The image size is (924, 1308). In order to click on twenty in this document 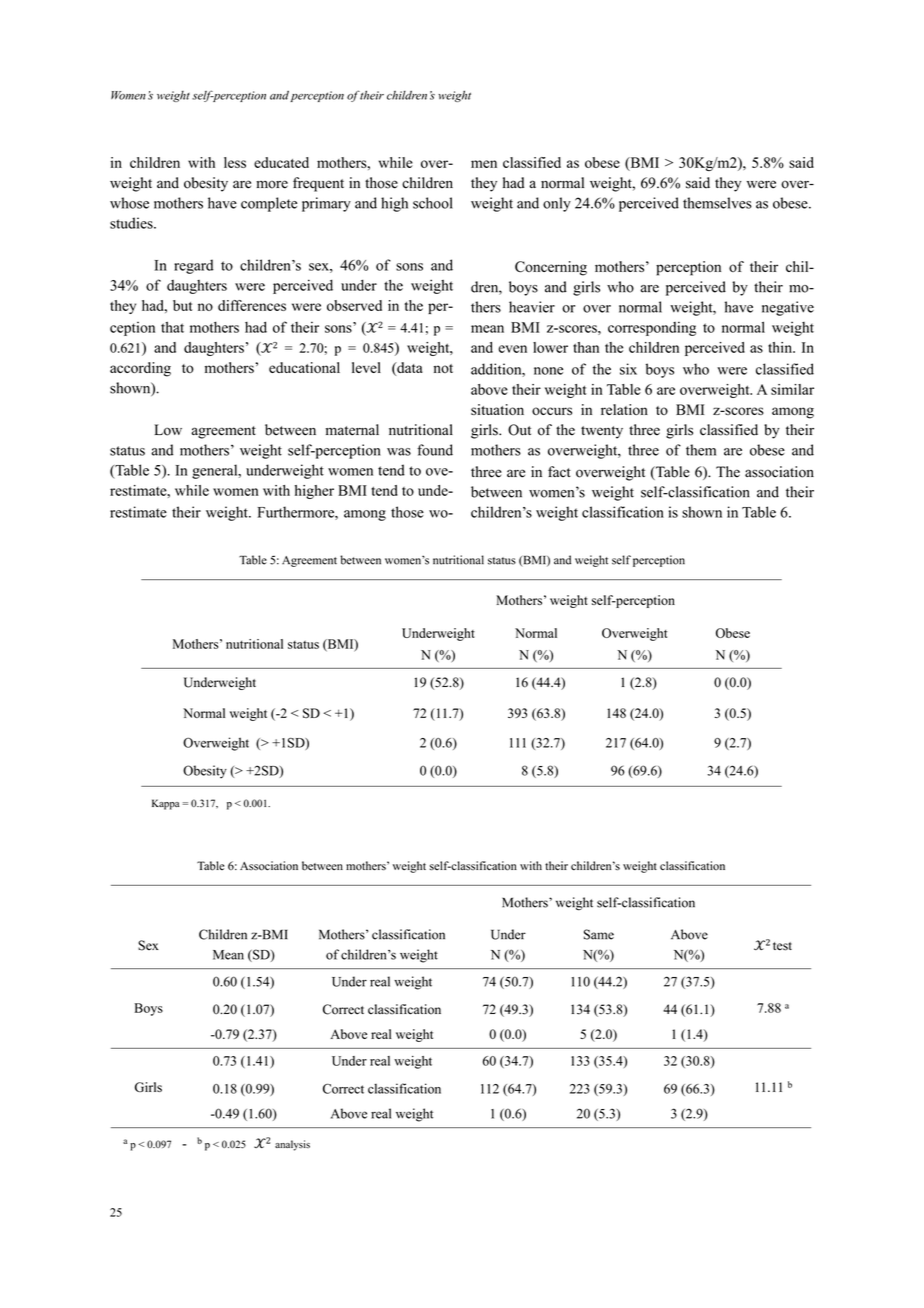, I will do `click(602, 432)`.
